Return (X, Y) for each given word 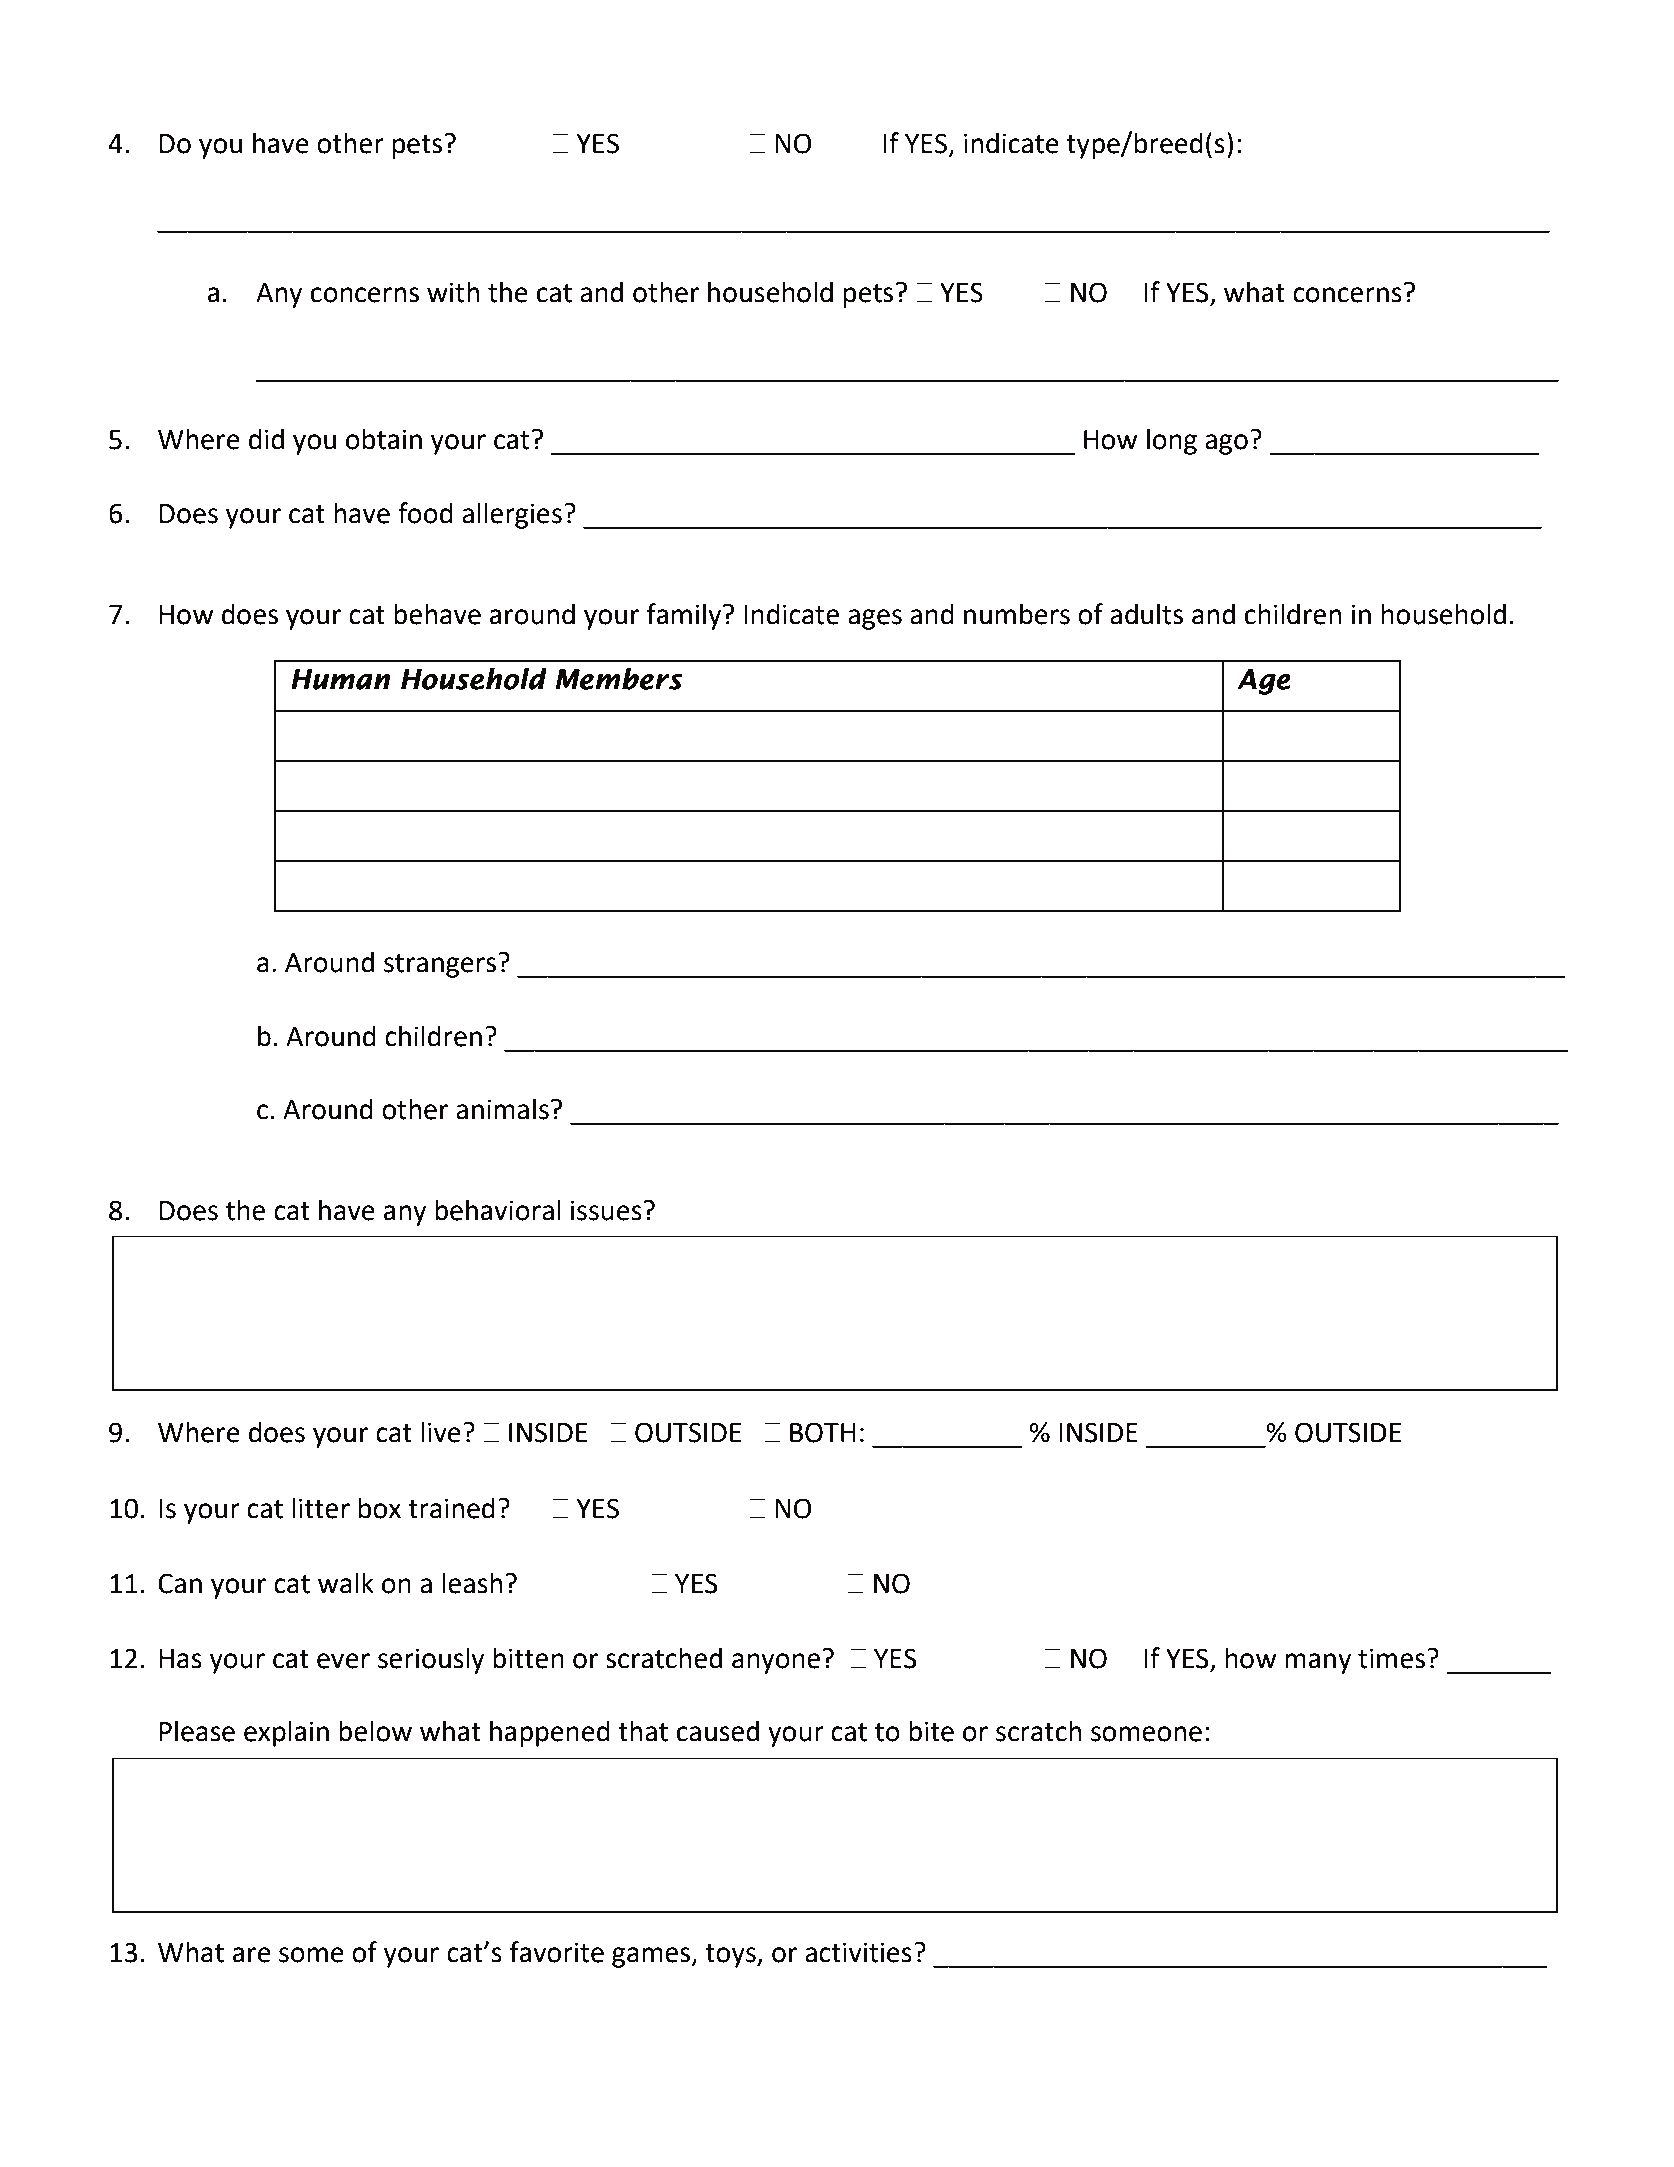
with (453, 292)
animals (502, 1109)
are (252, 1955)
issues (606, 1210)
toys (731, 1956)
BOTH (823, 1432)
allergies (512, 515)
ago (1226, 444)
